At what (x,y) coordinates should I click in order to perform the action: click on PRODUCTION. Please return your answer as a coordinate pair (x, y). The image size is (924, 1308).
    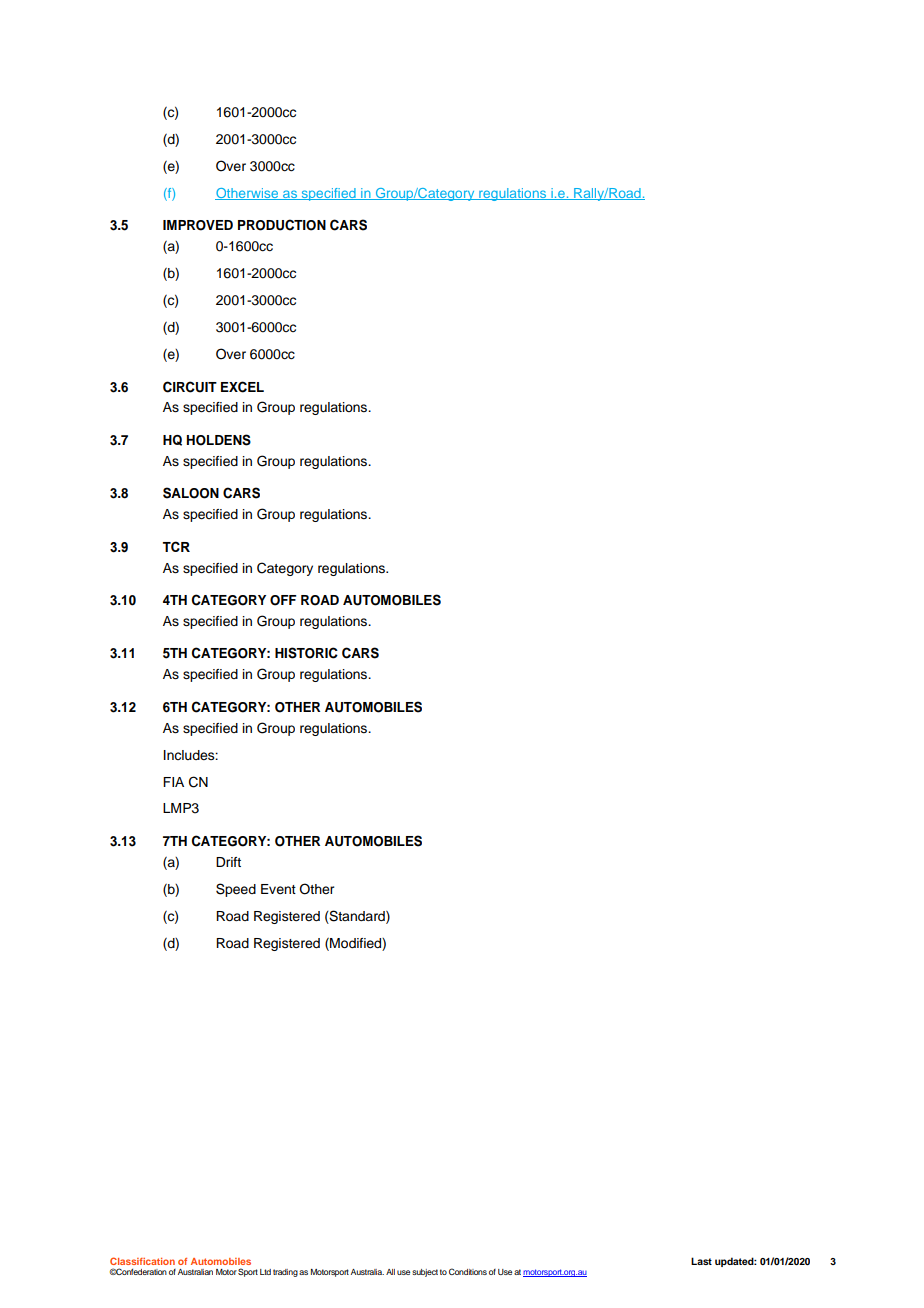
    Looking at the image, I should click on (282, 225).
